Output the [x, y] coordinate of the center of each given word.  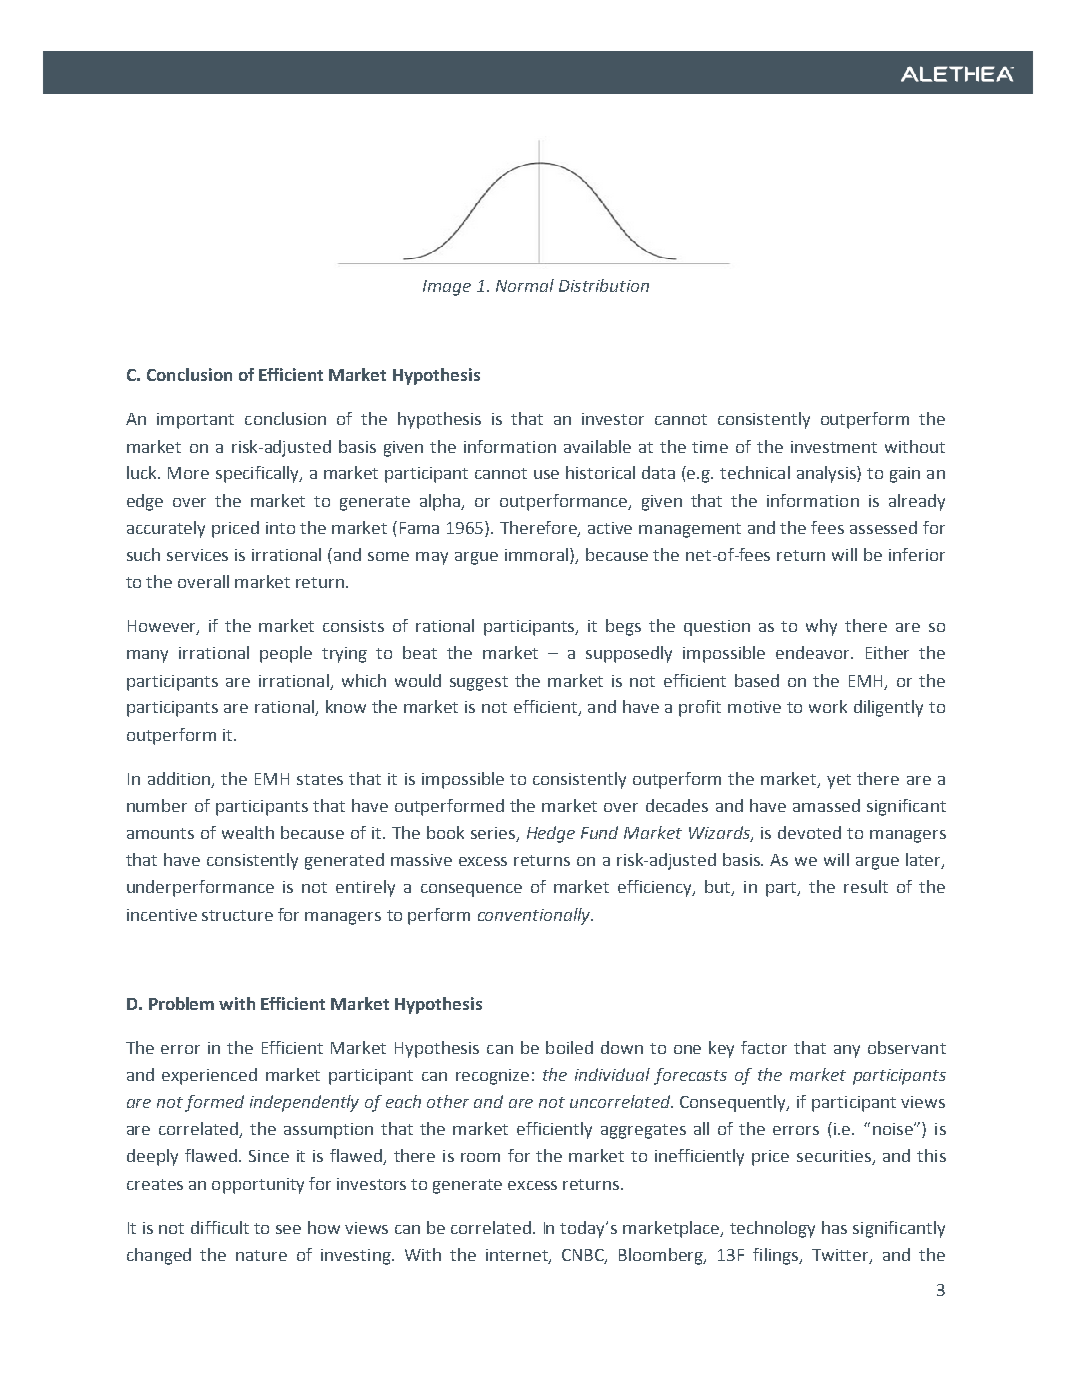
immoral [536, 554]
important [195, 421]
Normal [525, 285]
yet [839, 781]
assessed [883, 527]
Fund [599, 832]
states [320, 779]
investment [834, 447]
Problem [181, 1003]
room [480, 1157]
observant [907, 1047]
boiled [569, 1047]
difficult [220, 1227]
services [197, 555]
